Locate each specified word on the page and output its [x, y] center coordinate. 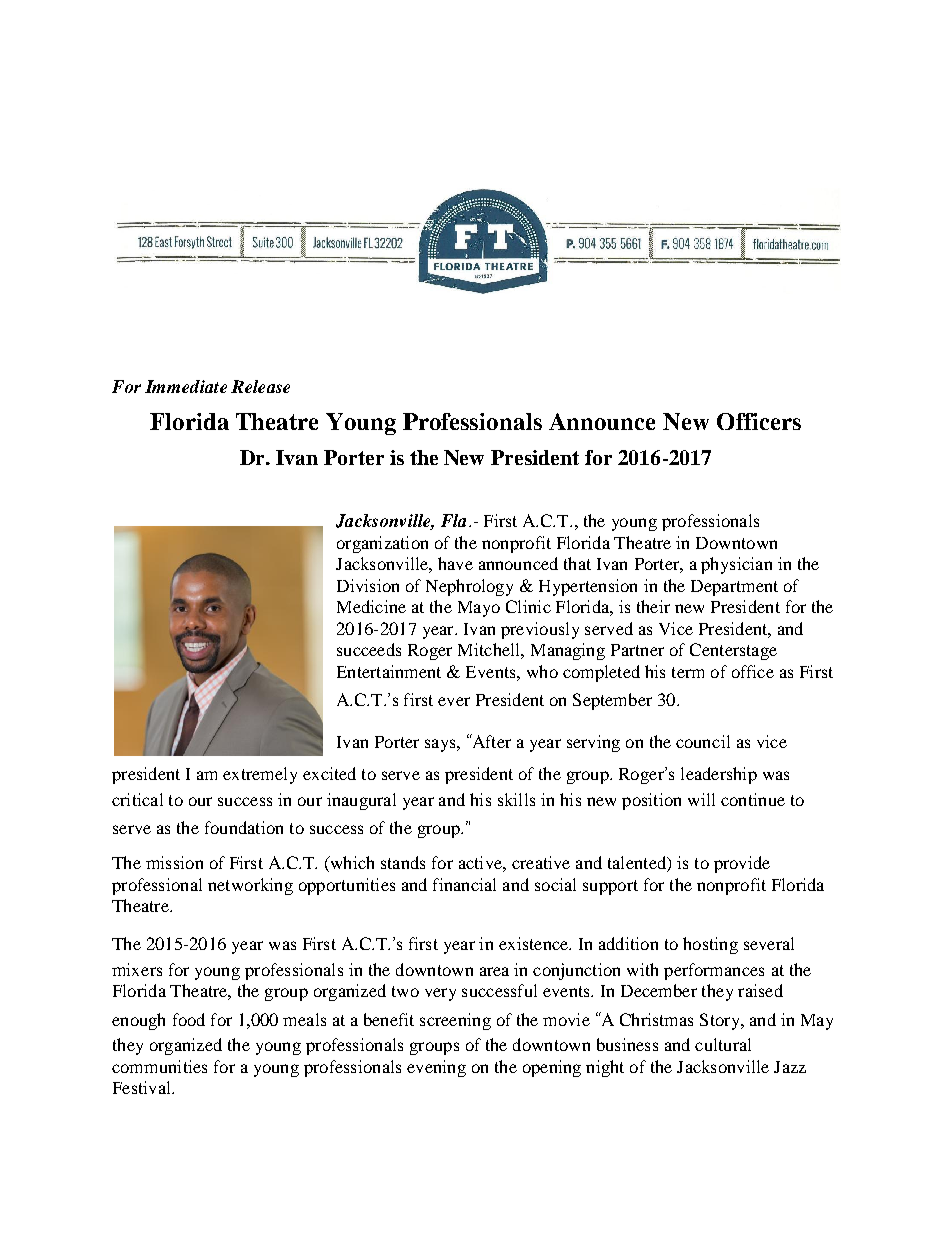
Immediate [186, 386]
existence [534, 943]
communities [159, 1066]
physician [736, 565]
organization [382, 544]
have [455, 563]
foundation [244, 827]
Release [260, 386]
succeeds [369, 649]
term [688, 672]
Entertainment [389, 671]
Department [734, 588]
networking [250, 886]
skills [516, 799]
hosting [710, 945]
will [701, 799]
